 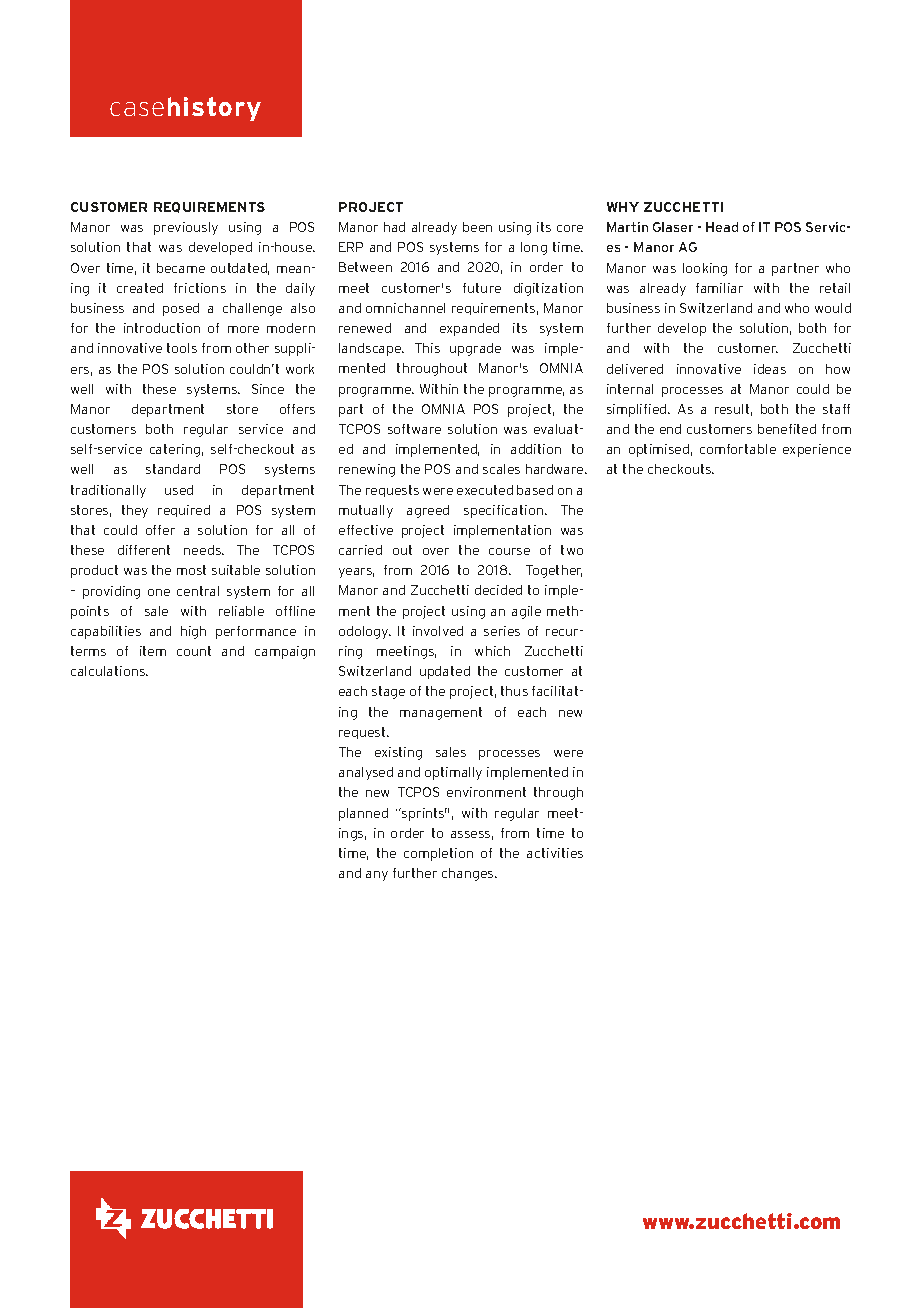 What do you see at coordinates (509, 551) in the page?
I see `course` at bounding box center [509, 551].
